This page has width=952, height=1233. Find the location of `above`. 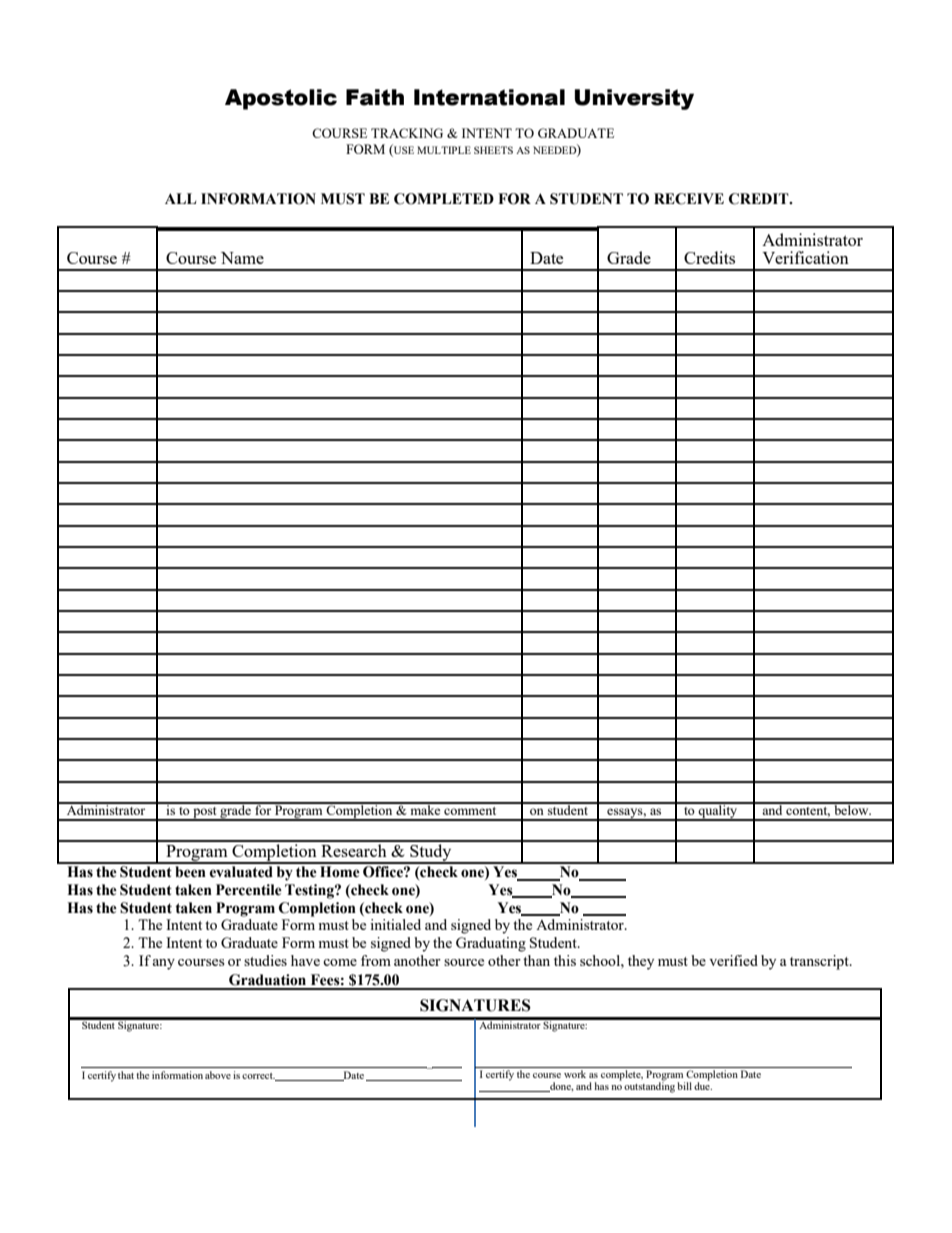

above is located at coordinates (218, 1075).
